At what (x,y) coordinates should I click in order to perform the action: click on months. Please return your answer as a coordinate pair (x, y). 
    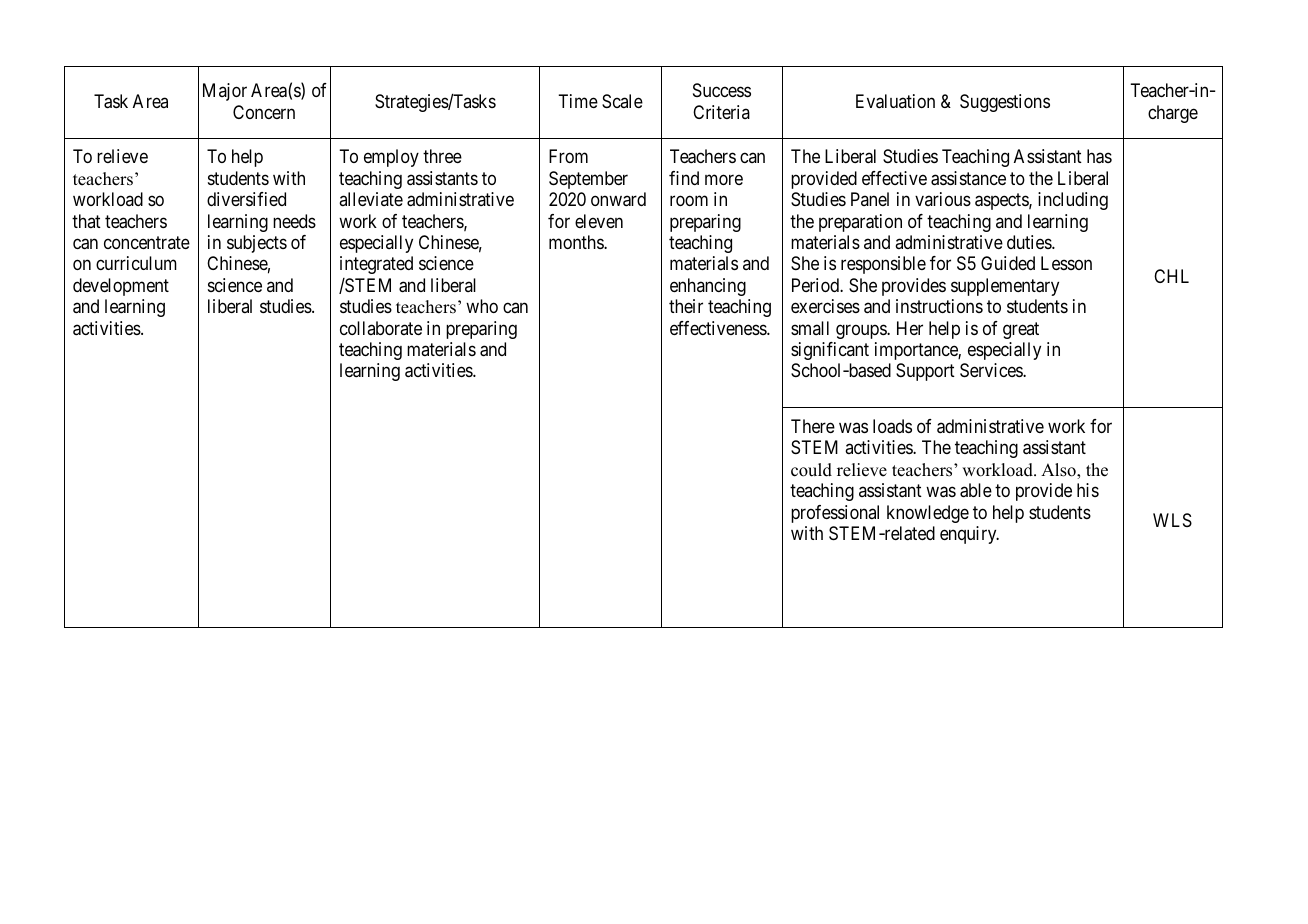
    Looking at the image, I should click on (577, 242).
